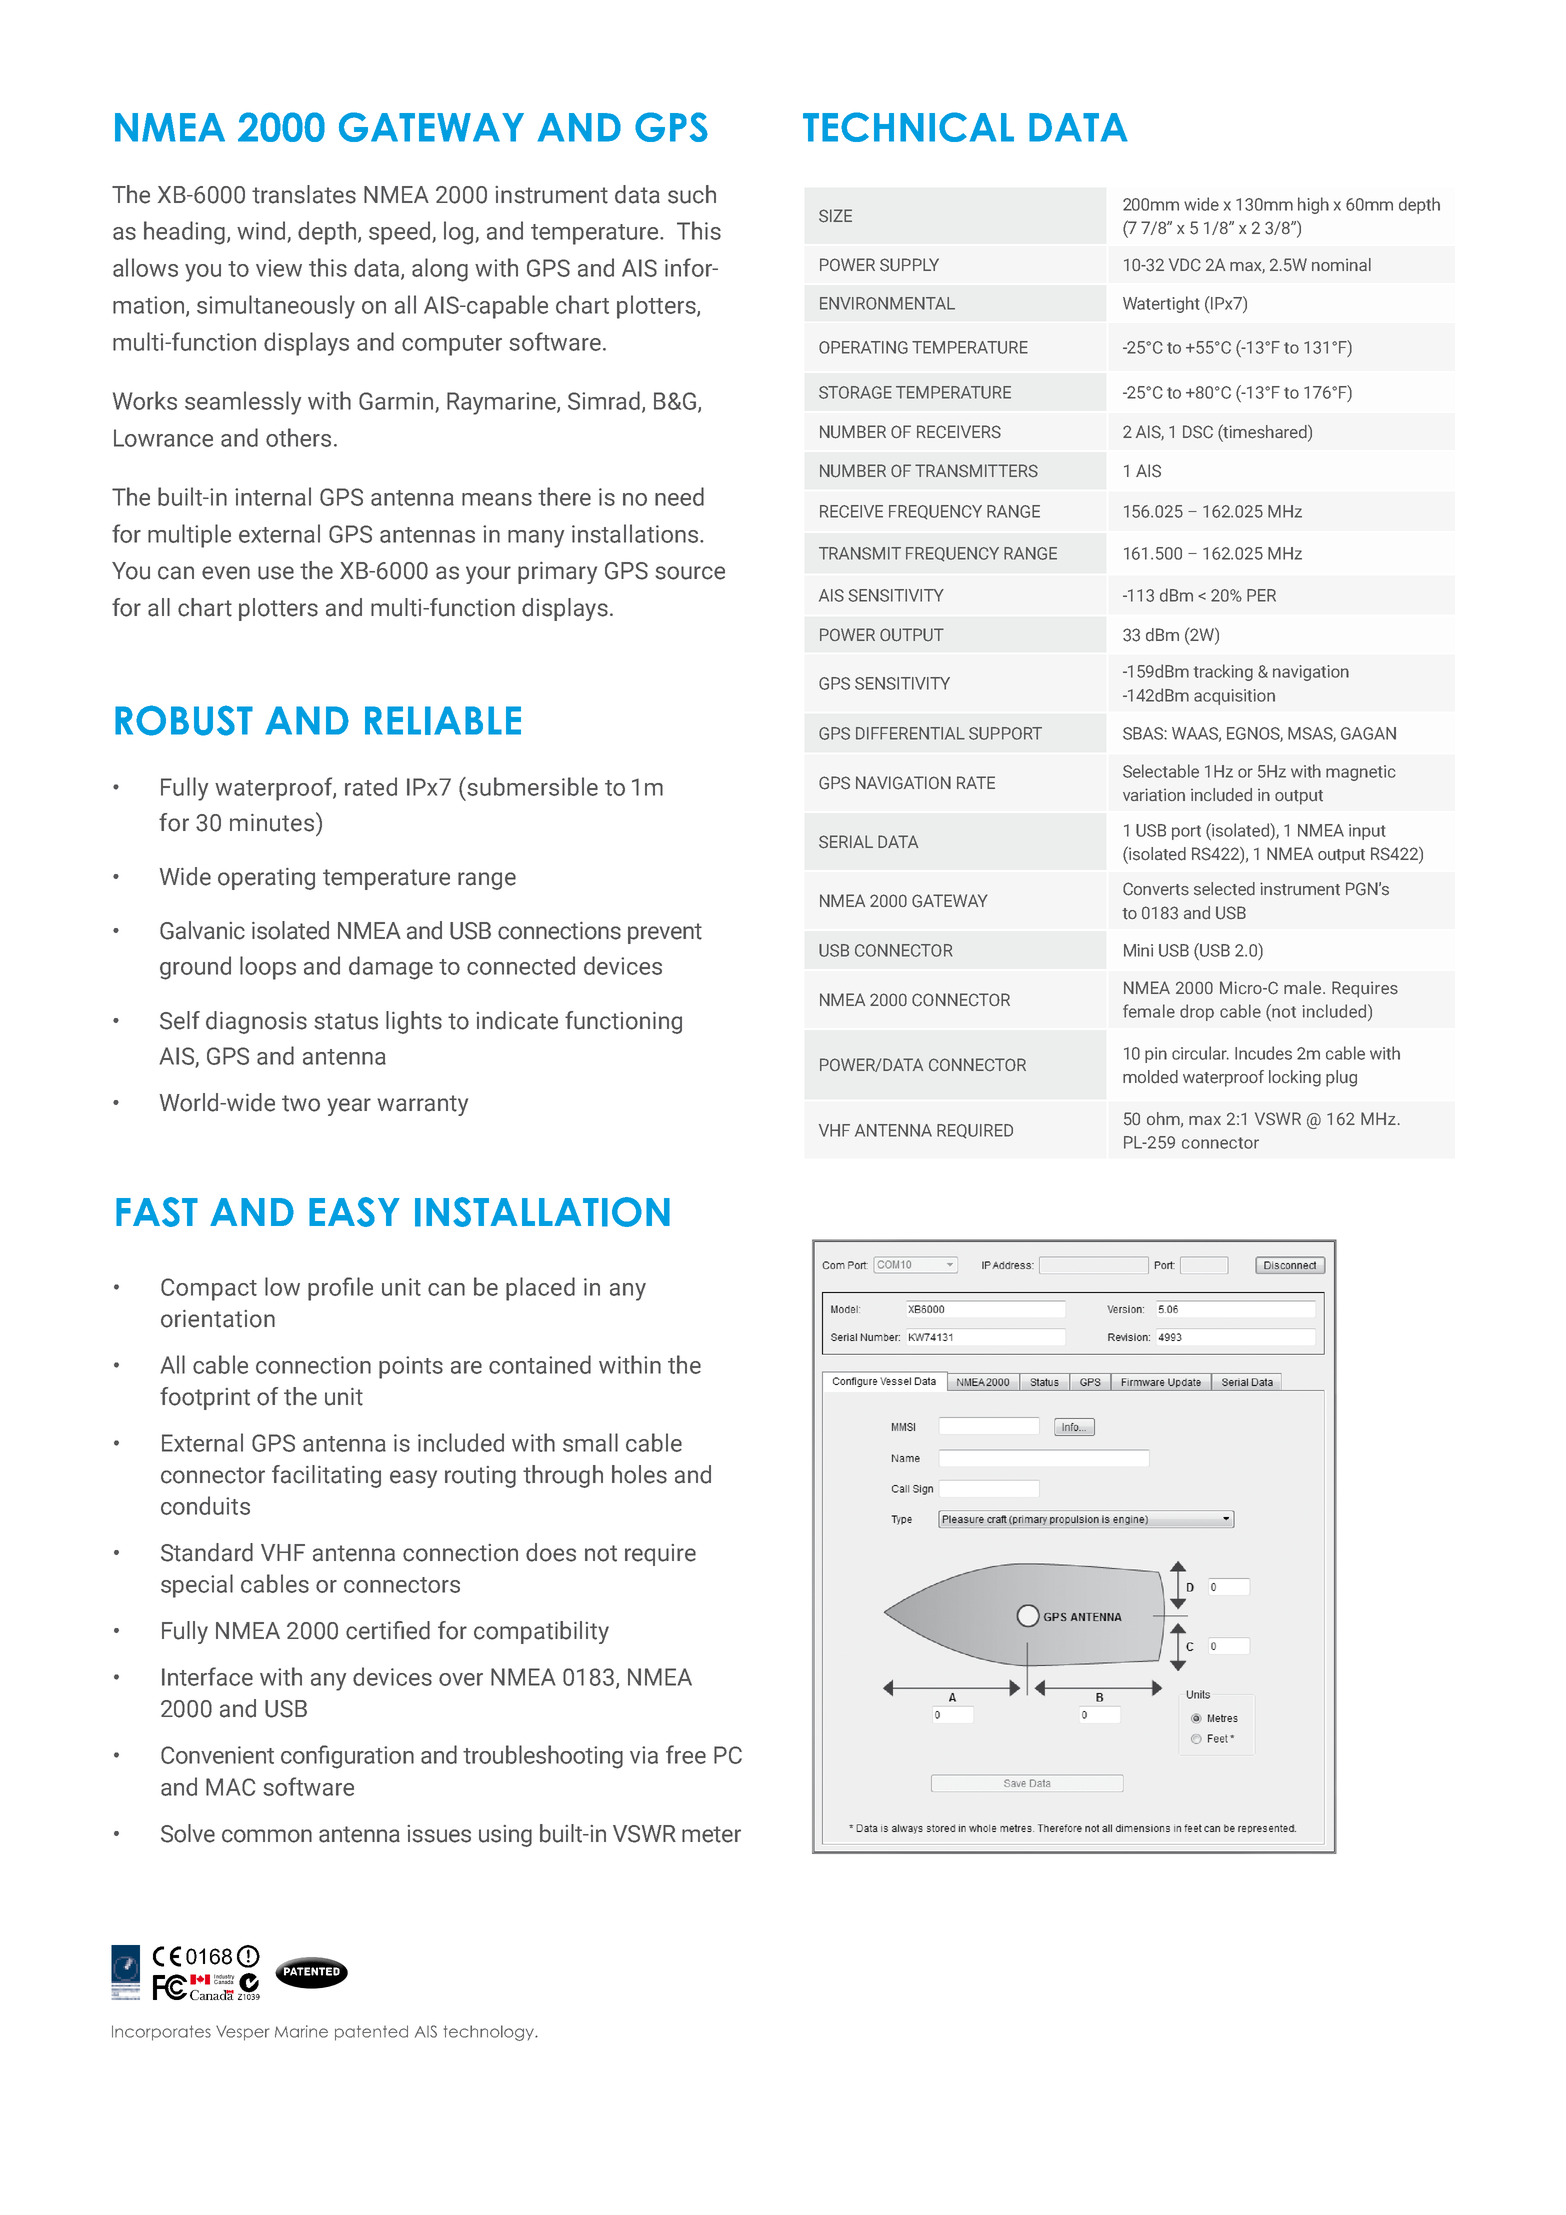  Describe the element at coordinates (846, 842) in the document. I see `SERIAL` at that location.
